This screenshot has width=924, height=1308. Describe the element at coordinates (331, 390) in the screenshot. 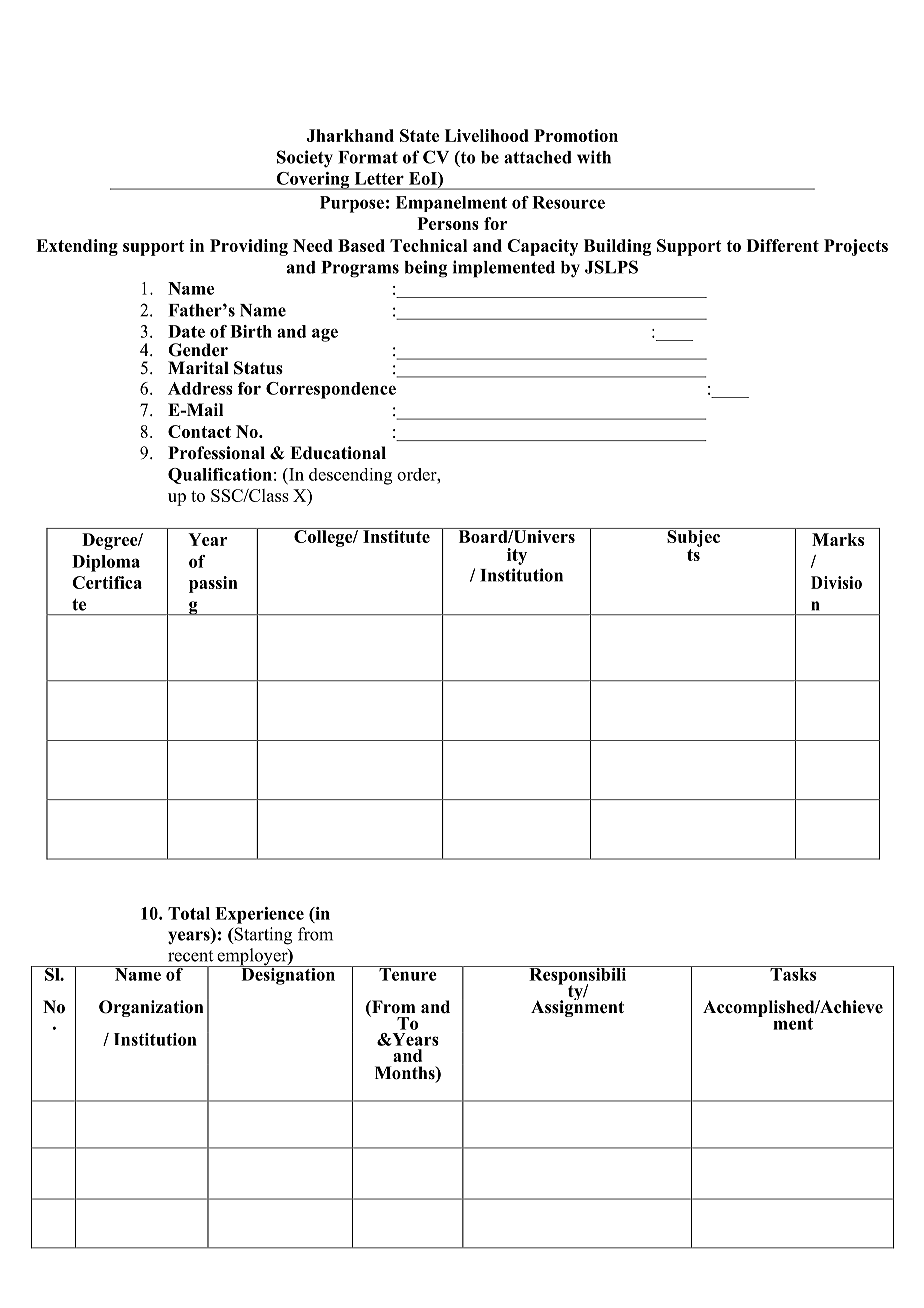

I see `Correspondence` at that location.
